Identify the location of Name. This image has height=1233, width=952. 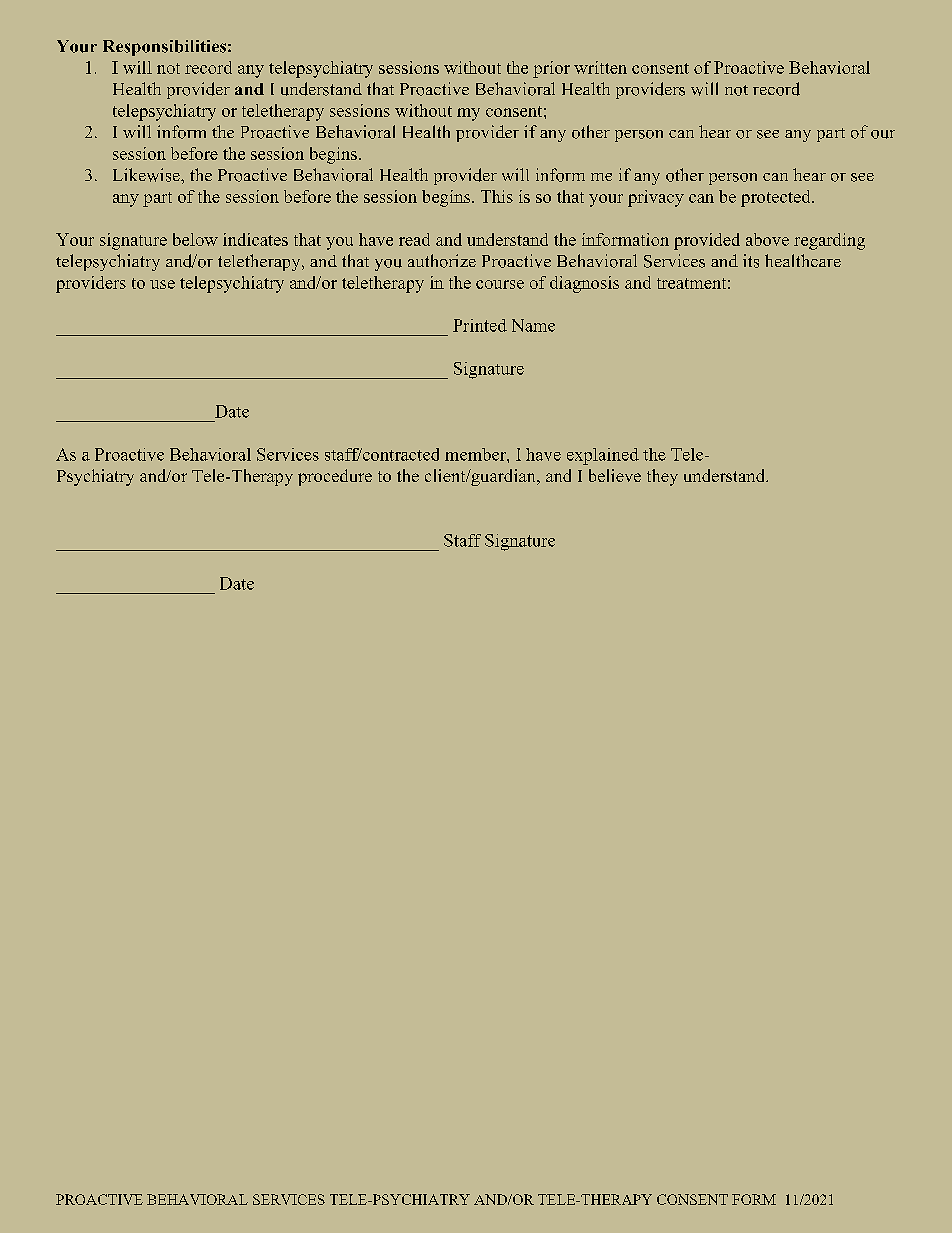
(533, 325).
